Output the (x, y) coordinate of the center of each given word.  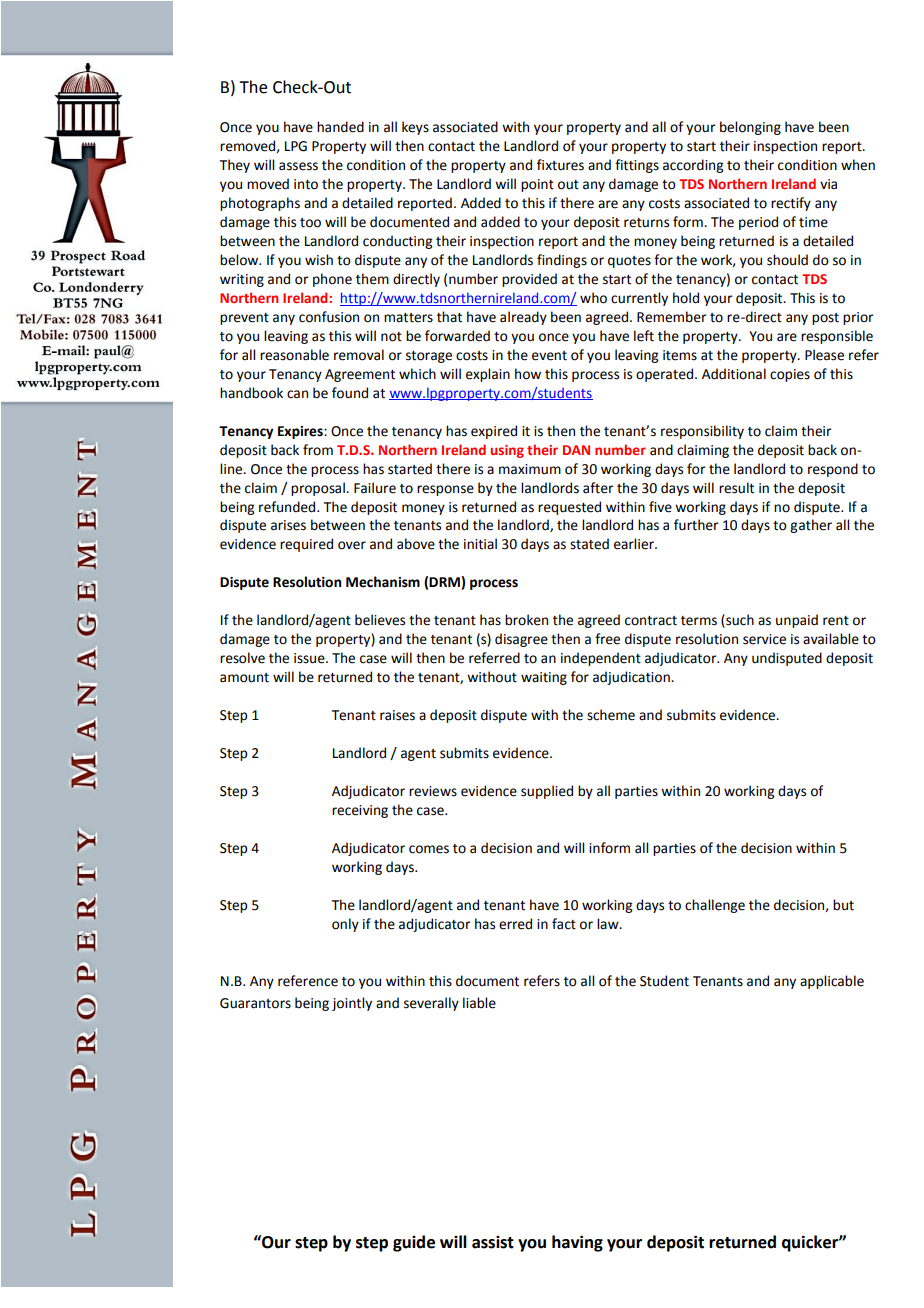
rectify (791, 204)
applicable (832, 982)
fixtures (560, 165)
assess (298, 166)
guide (414, 1243)
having (577, 1243)
